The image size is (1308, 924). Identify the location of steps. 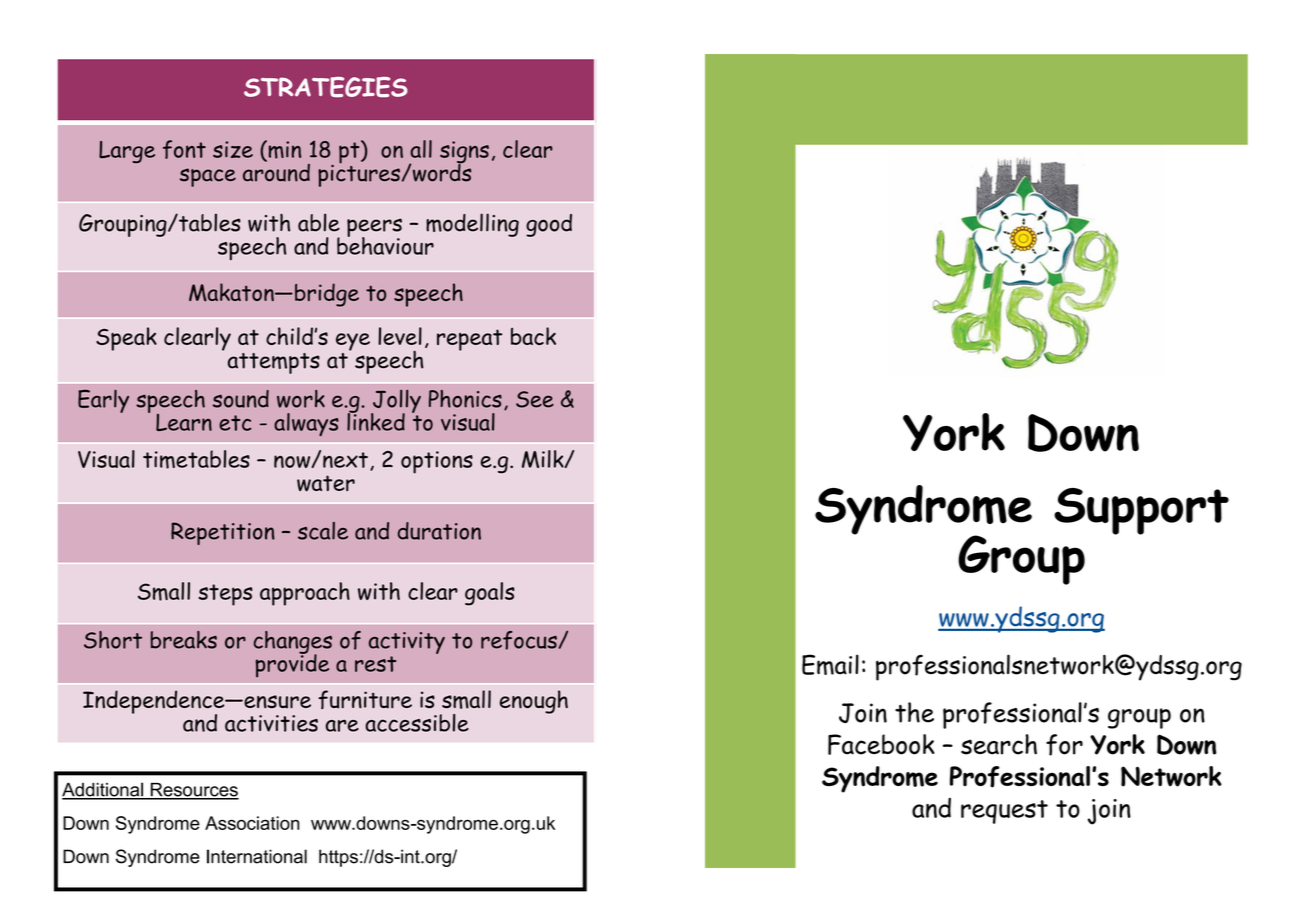
(225, 595).
